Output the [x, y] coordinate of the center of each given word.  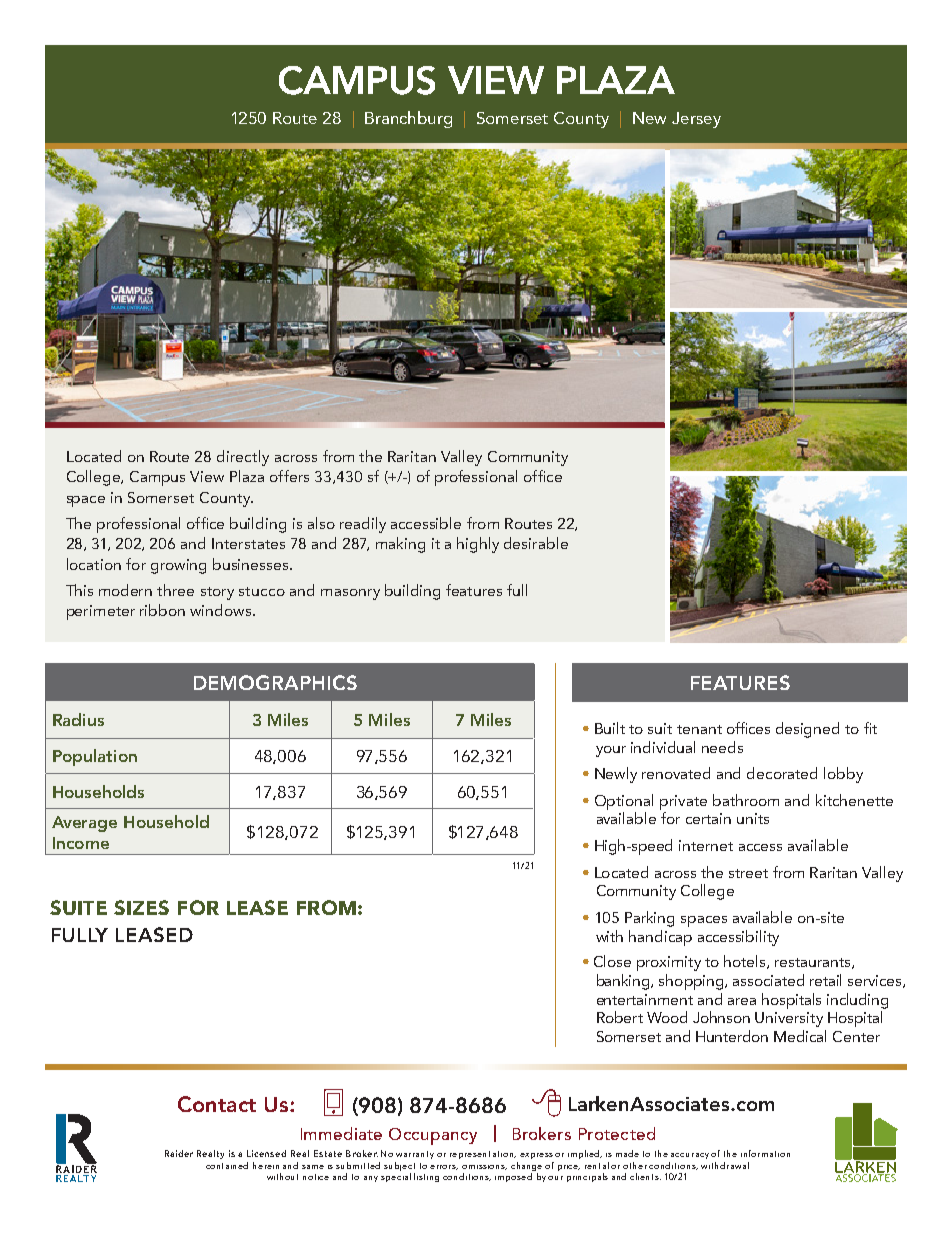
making [400, 545]
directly [243, 458]
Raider [179, 1153]
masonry [350, 594]
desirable [536, 543]
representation [483, 1155]
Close [612, 961]
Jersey [696, 120]
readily [363, 525]
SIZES [141, 907]
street [748, 873]
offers [289, 476]
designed [807, 730]
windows [222, 610]
